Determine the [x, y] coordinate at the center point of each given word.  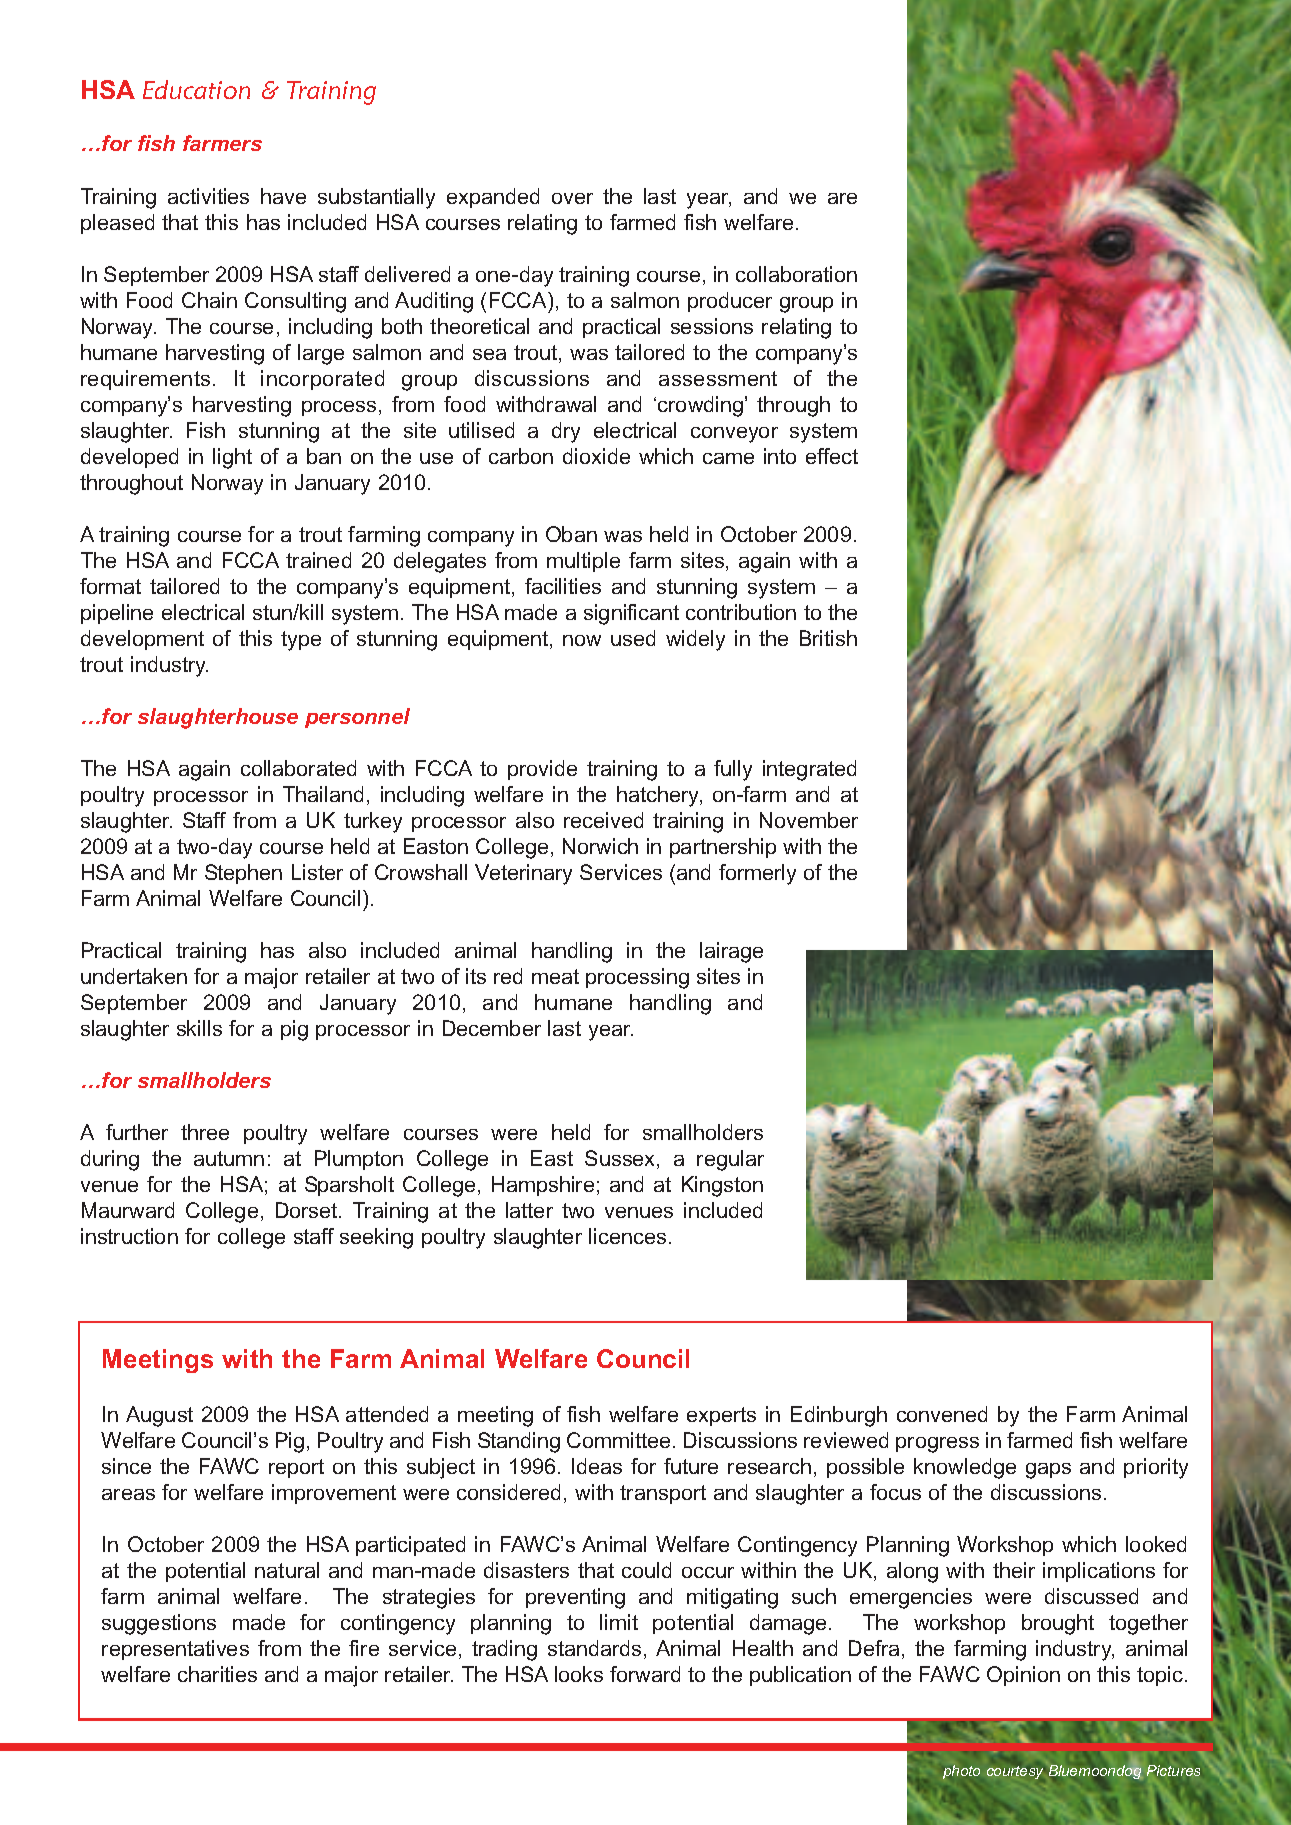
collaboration [796, 274]
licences [627, 1236]
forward [645, 1674]
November [809, 820]
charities [217, 1674]
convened [942, 1414]
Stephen [243, 874]
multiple [583, 562]
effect [832, 456]
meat [555, 976]
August [159, 1416]
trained [318, 560]
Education [196, 89]
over [572, 198]
